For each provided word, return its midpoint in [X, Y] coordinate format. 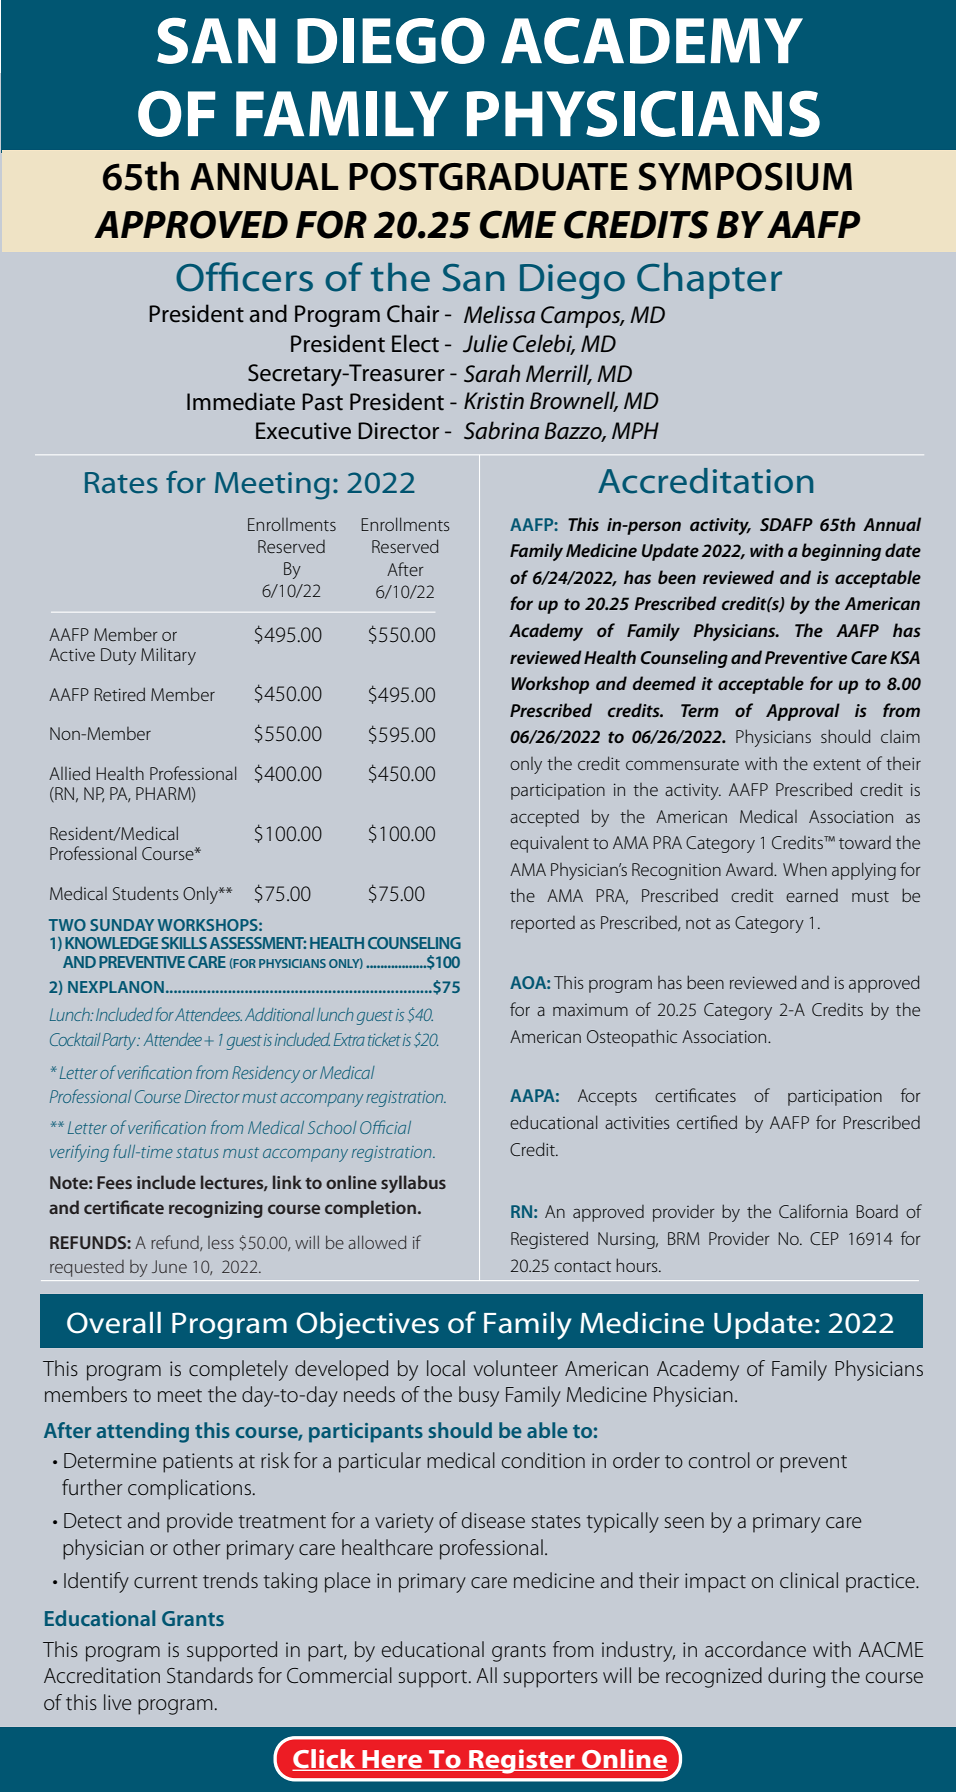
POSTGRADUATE [488, 176]
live [118, 1702]
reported [543, 924]
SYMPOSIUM [745, 176]
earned [812, 895]
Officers [244, 277]
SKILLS [184, 943]
